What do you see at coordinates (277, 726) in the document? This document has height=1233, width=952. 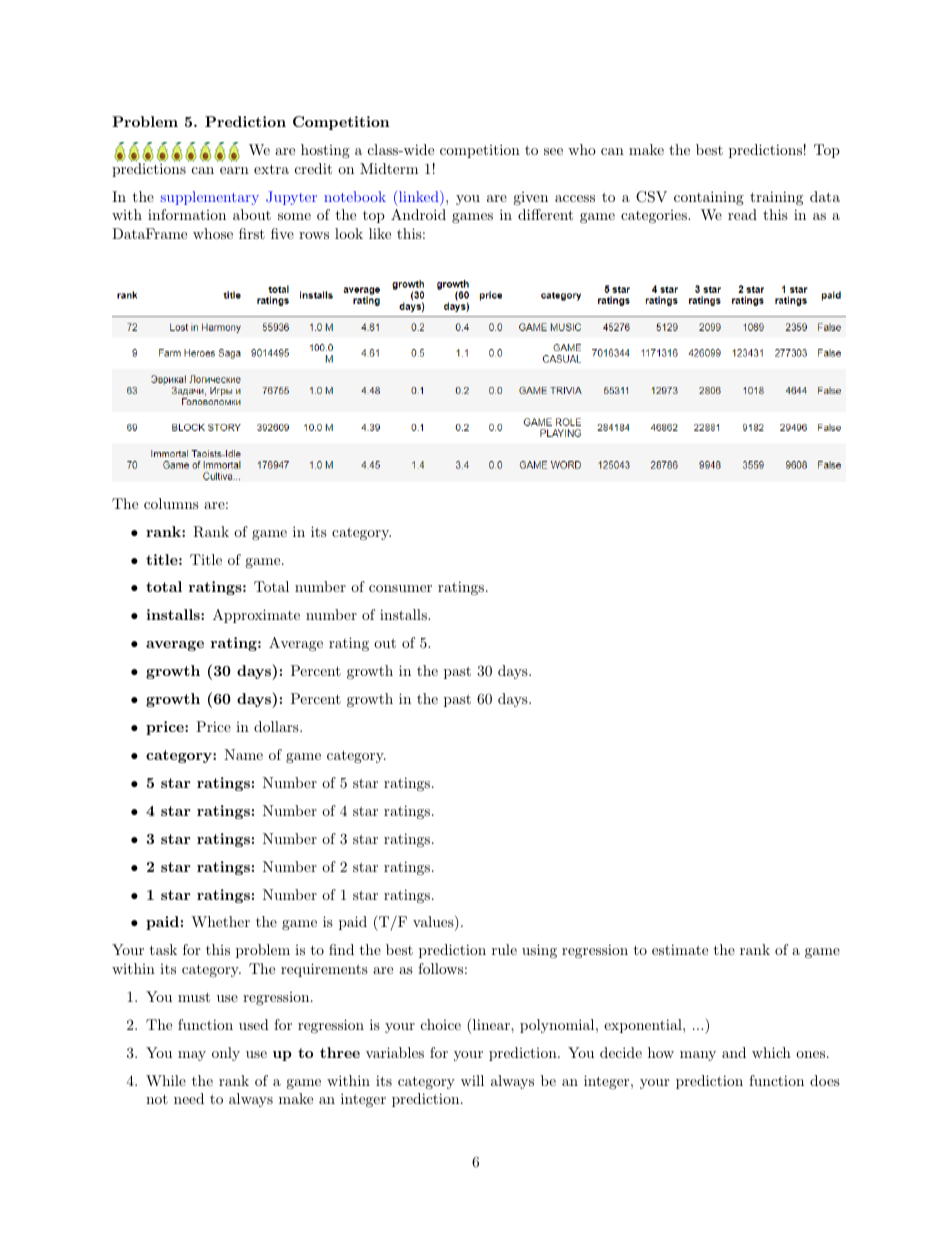 I see `dollars` at bounding box center [277, 726].
